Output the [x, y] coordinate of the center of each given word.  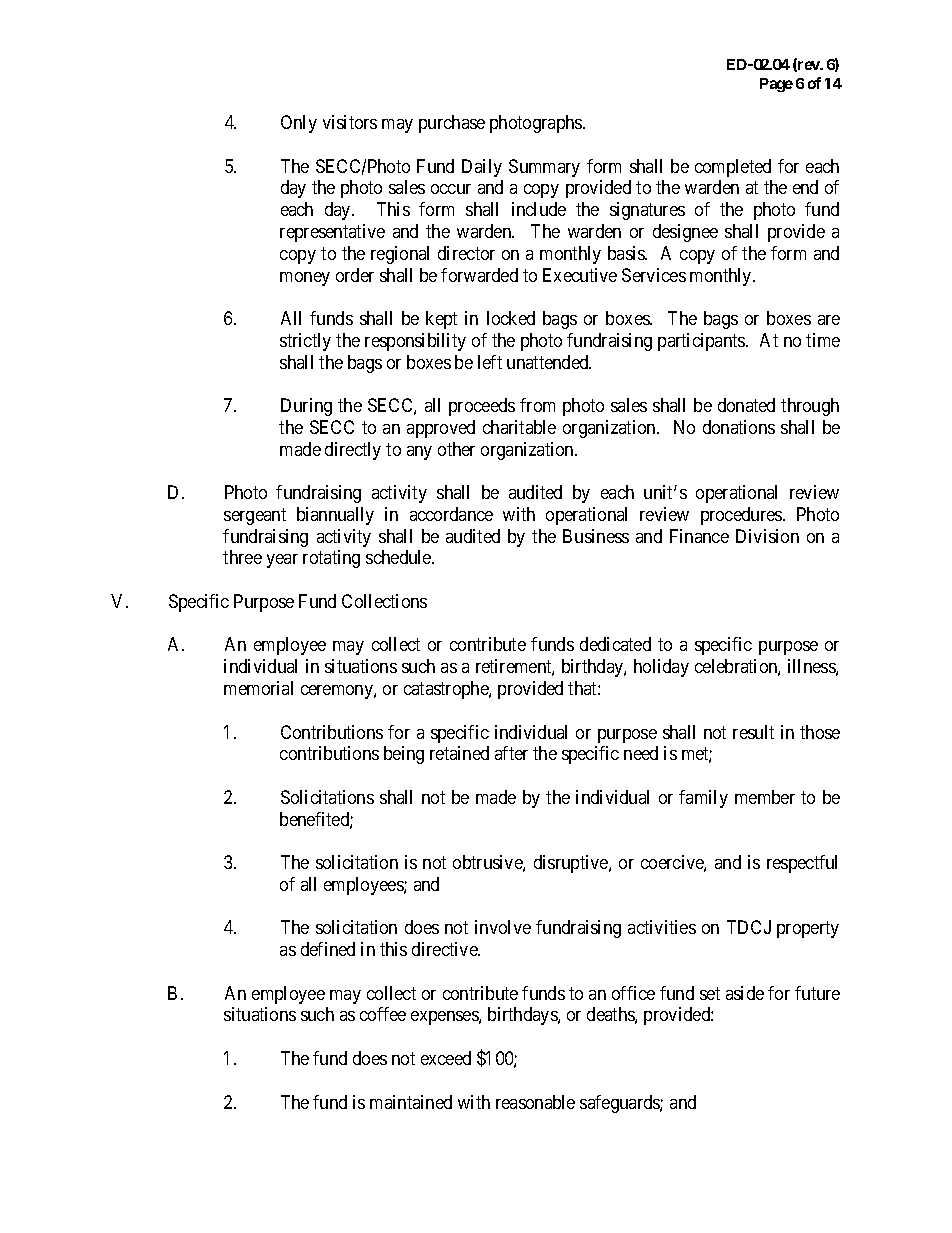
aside [745, 993]
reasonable [535, 1102]
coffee [383, 1014]
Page [776, 85]
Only [299, 124]
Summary [544, 168]
